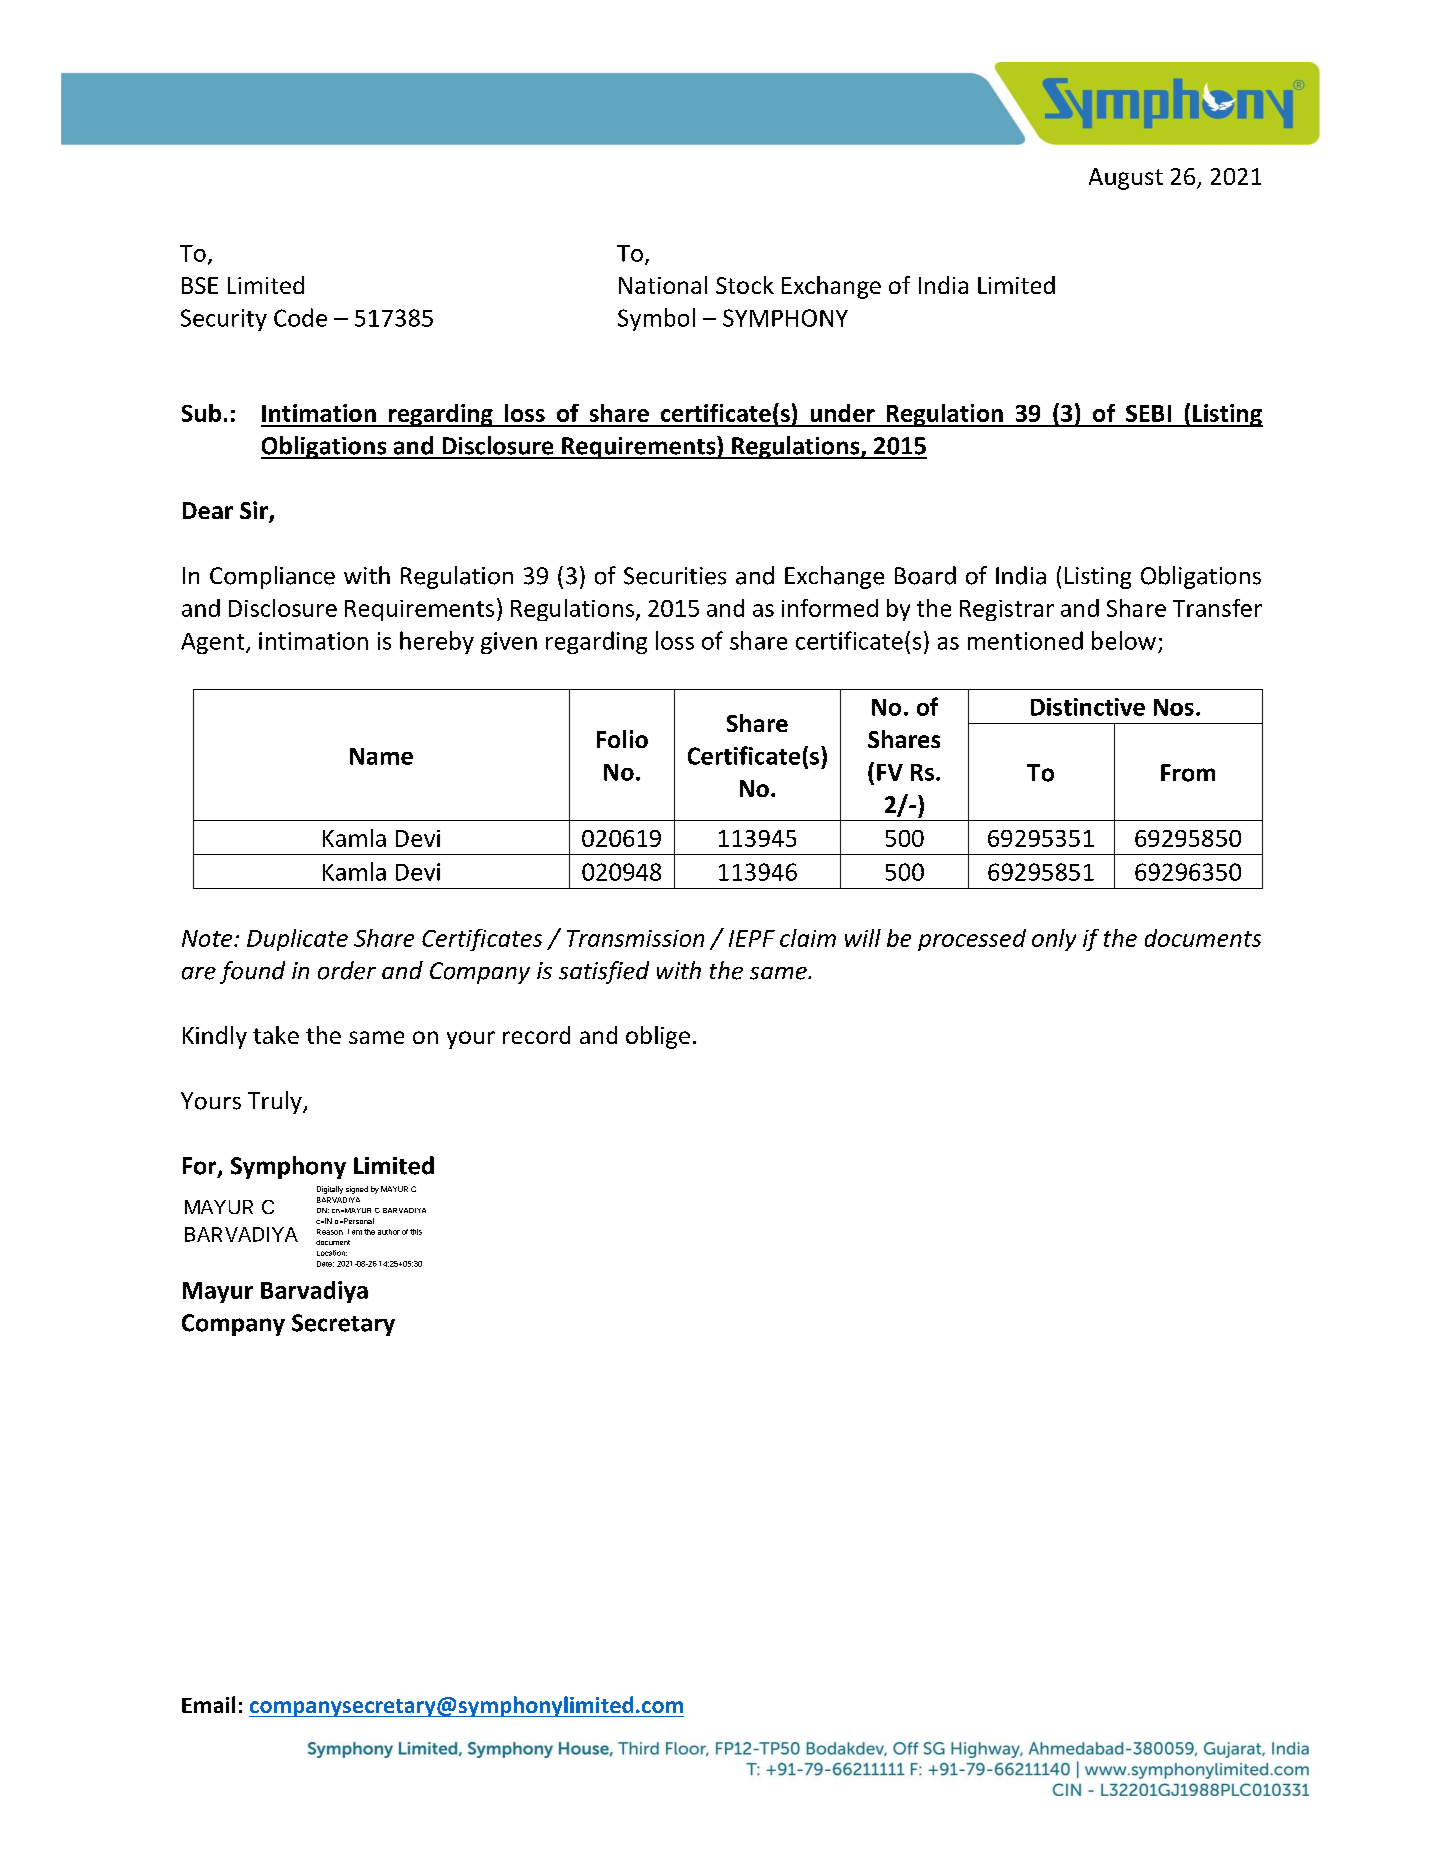 Image resolution: width=1443 pixels, height=1868 pixels. Describe the element at coordinates (1054, 940) in the screenshot. I see `only` at that location.
